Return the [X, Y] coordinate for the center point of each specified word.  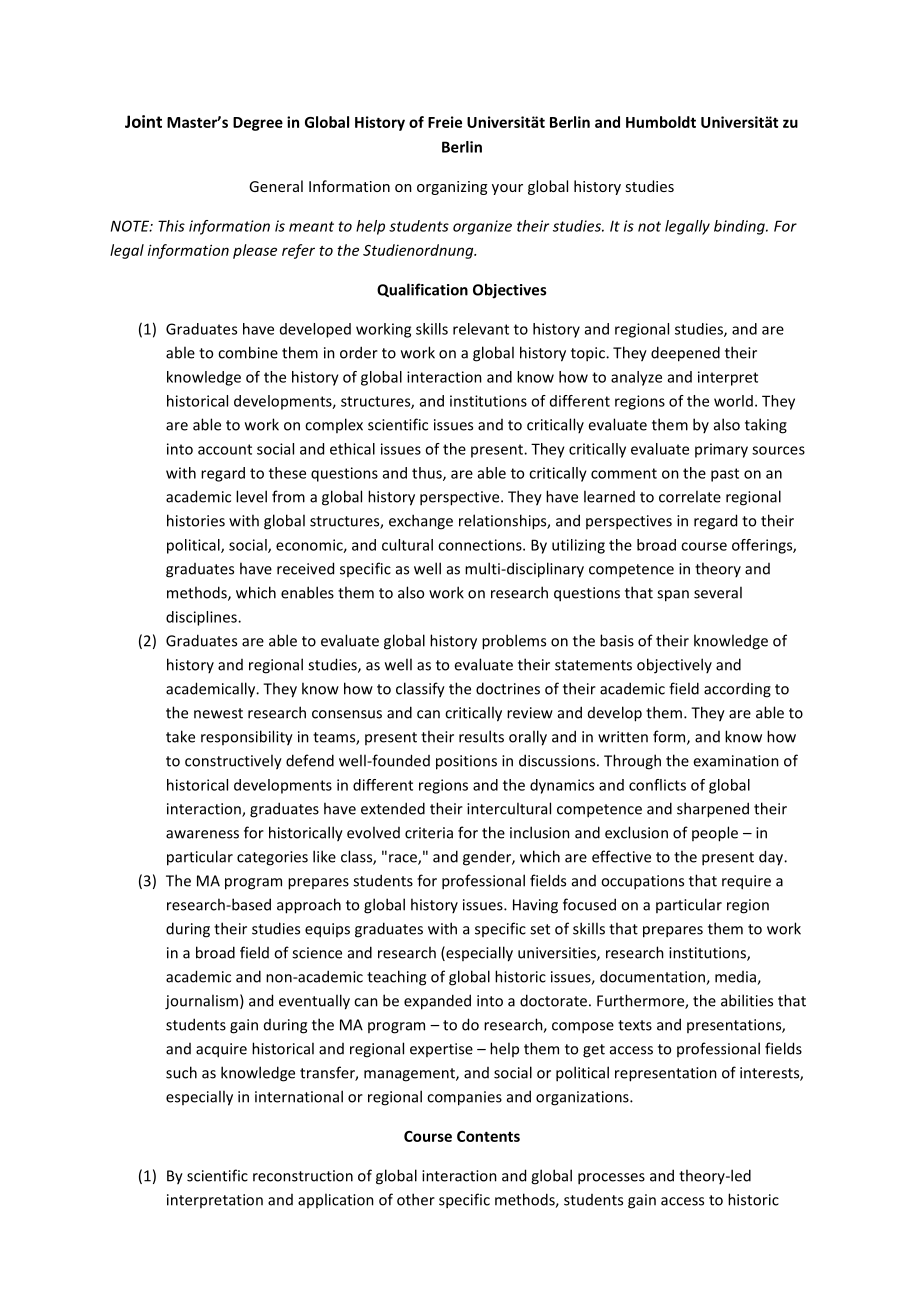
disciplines [202, 618]
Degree [258, 124]
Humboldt [661, 122]
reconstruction [303, 1176]
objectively [674, 666]
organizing [452, 188]
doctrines [508, 688]
